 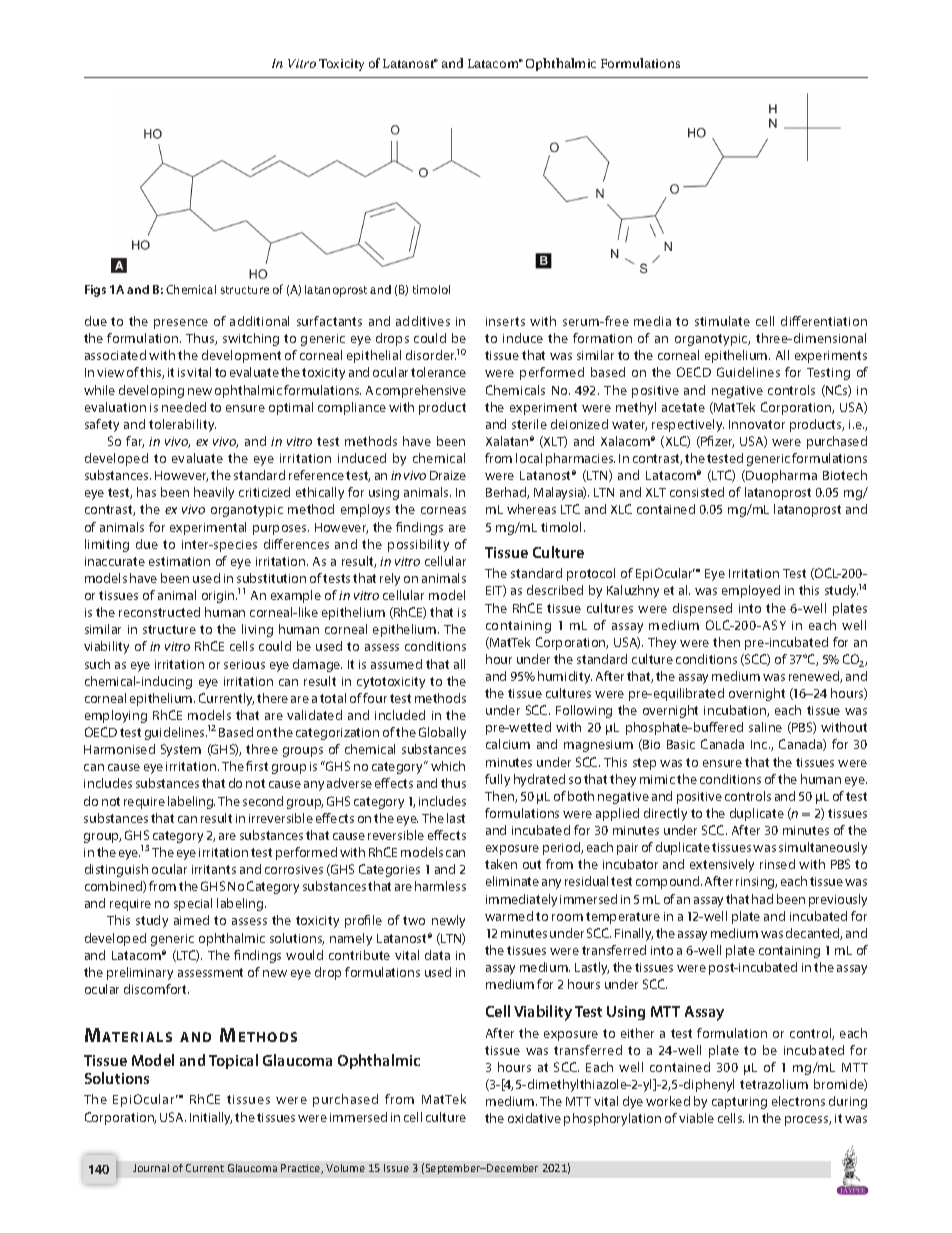 I want to click on oxidative, so click(x=534, y=1118).
